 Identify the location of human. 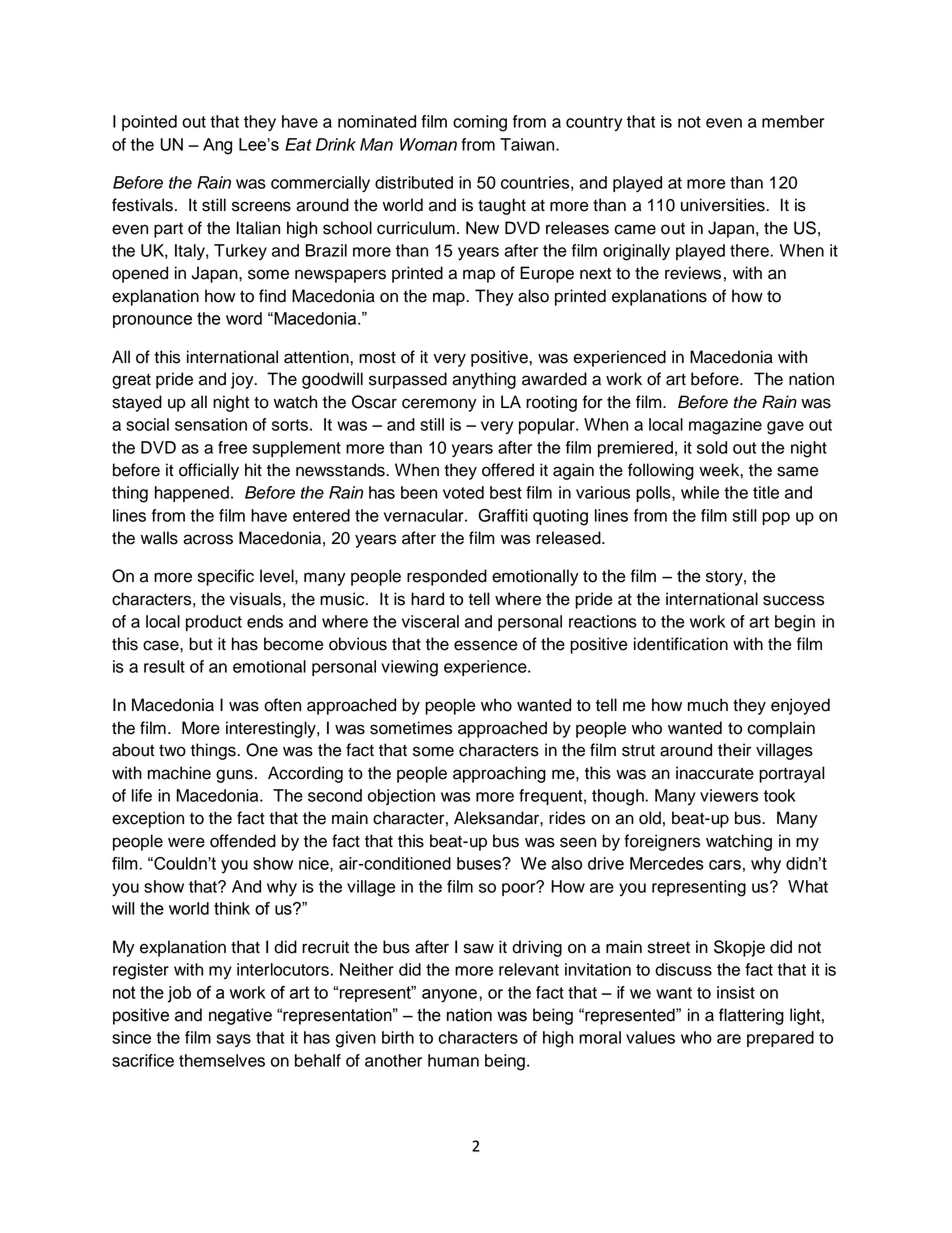
(453, 1060).
